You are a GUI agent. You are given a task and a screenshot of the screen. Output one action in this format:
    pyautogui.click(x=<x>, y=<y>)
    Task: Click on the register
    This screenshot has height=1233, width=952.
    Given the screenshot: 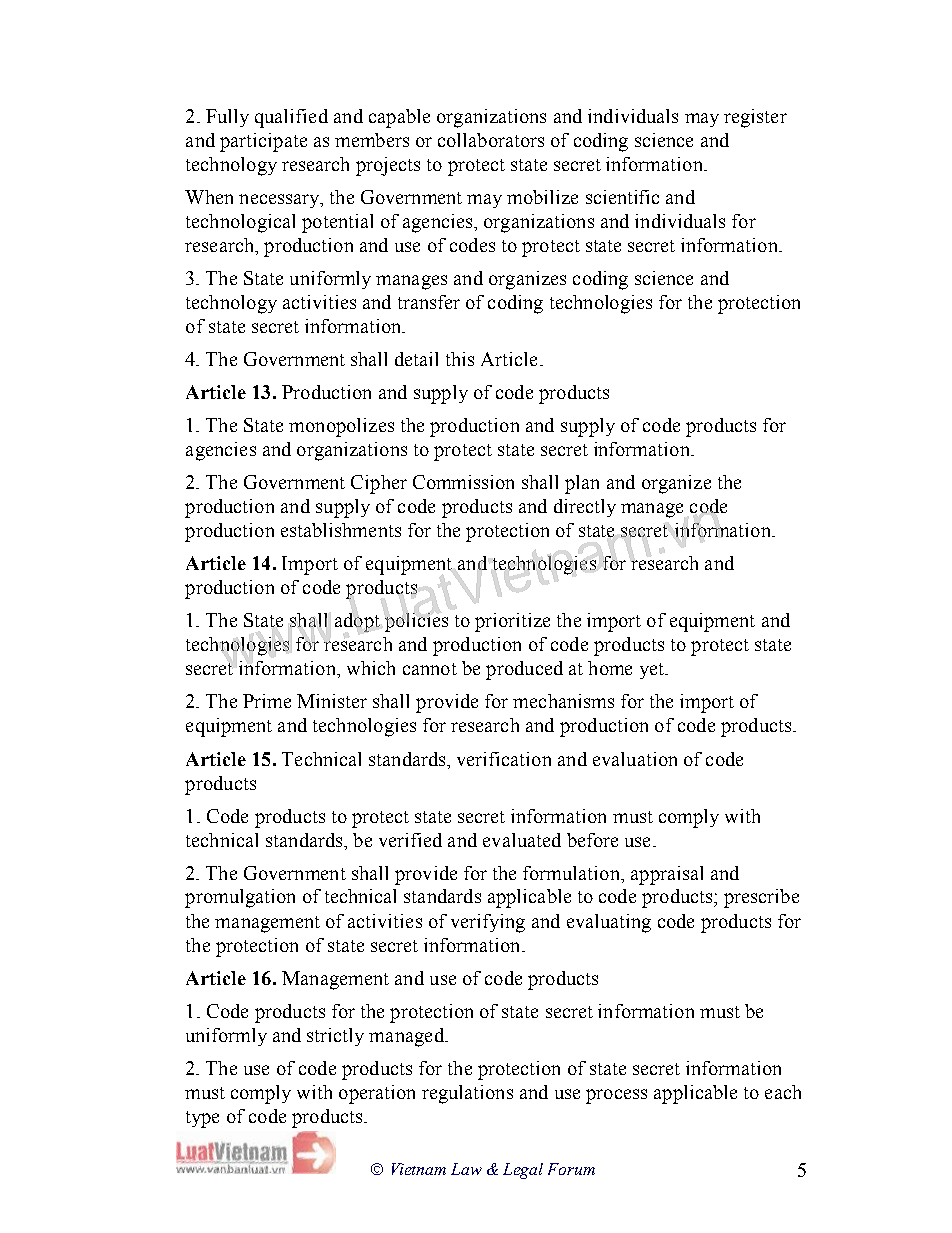 What is the action you would take?
    pyautogui.click(x=755, y=118)
